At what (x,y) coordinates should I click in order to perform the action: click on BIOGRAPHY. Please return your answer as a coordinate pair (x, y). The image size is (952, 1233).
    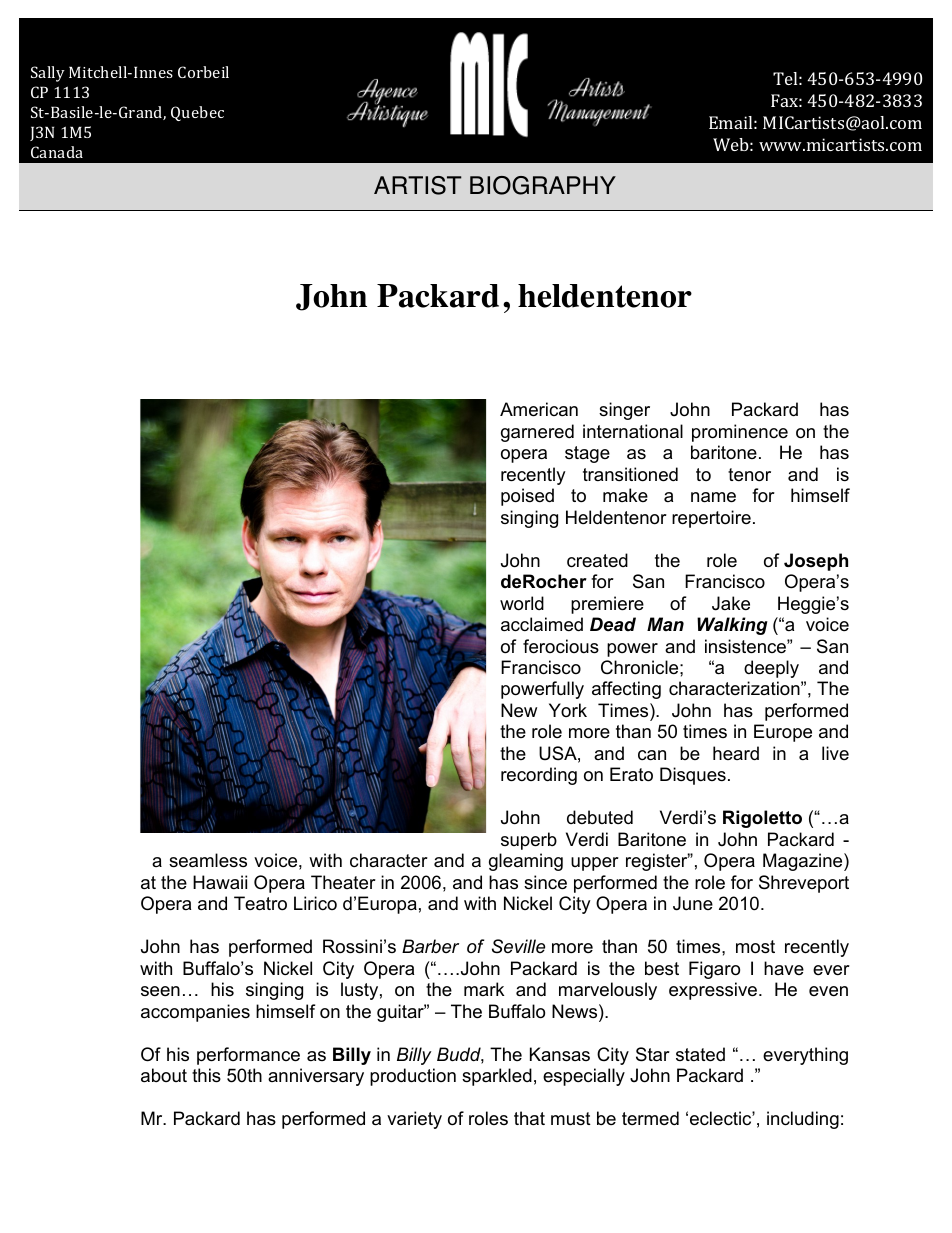
    Looking at the image, I should click on (543, 185).
